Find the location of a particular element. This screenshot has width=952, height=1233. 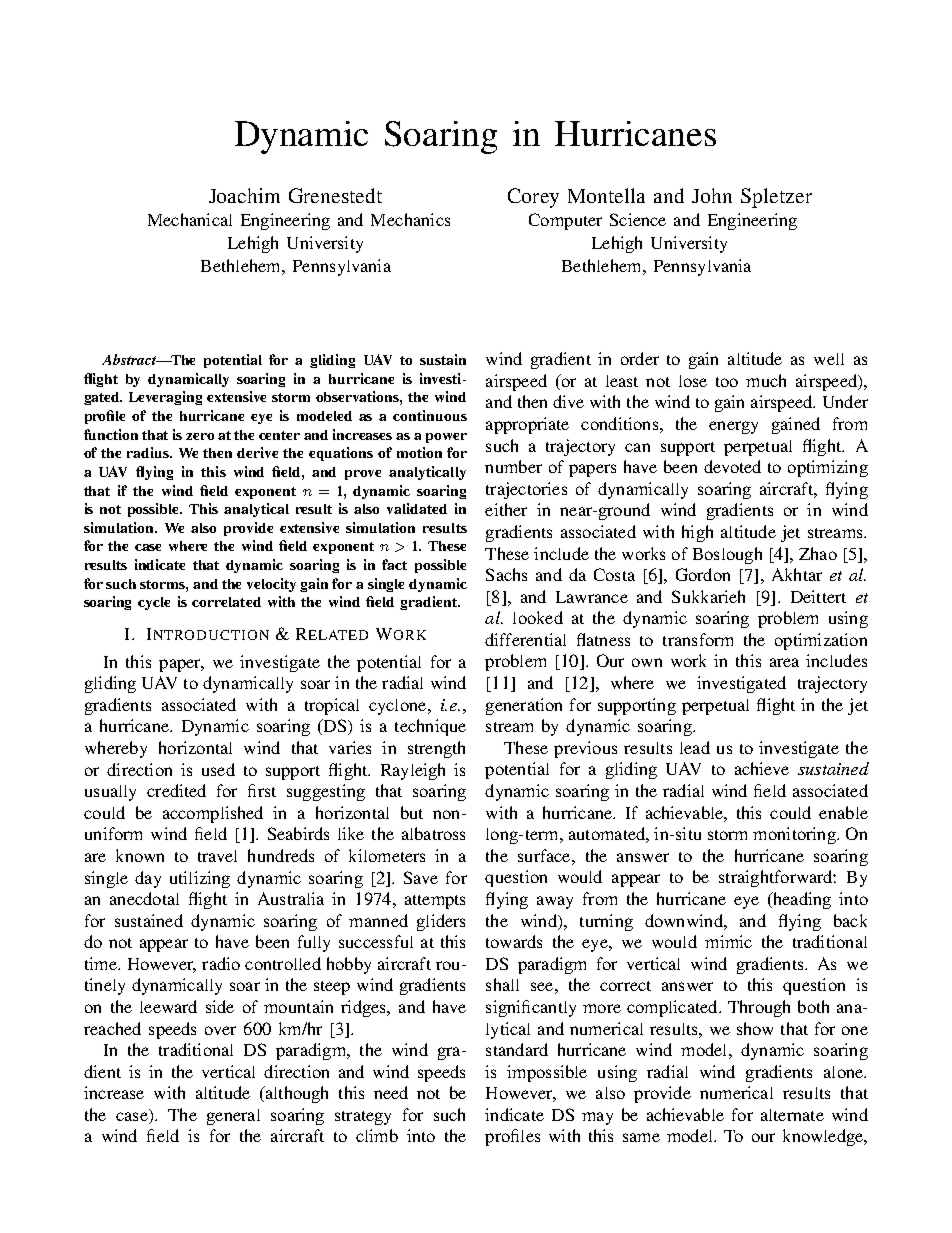

Zhao is located at coordinates (818, 553).
